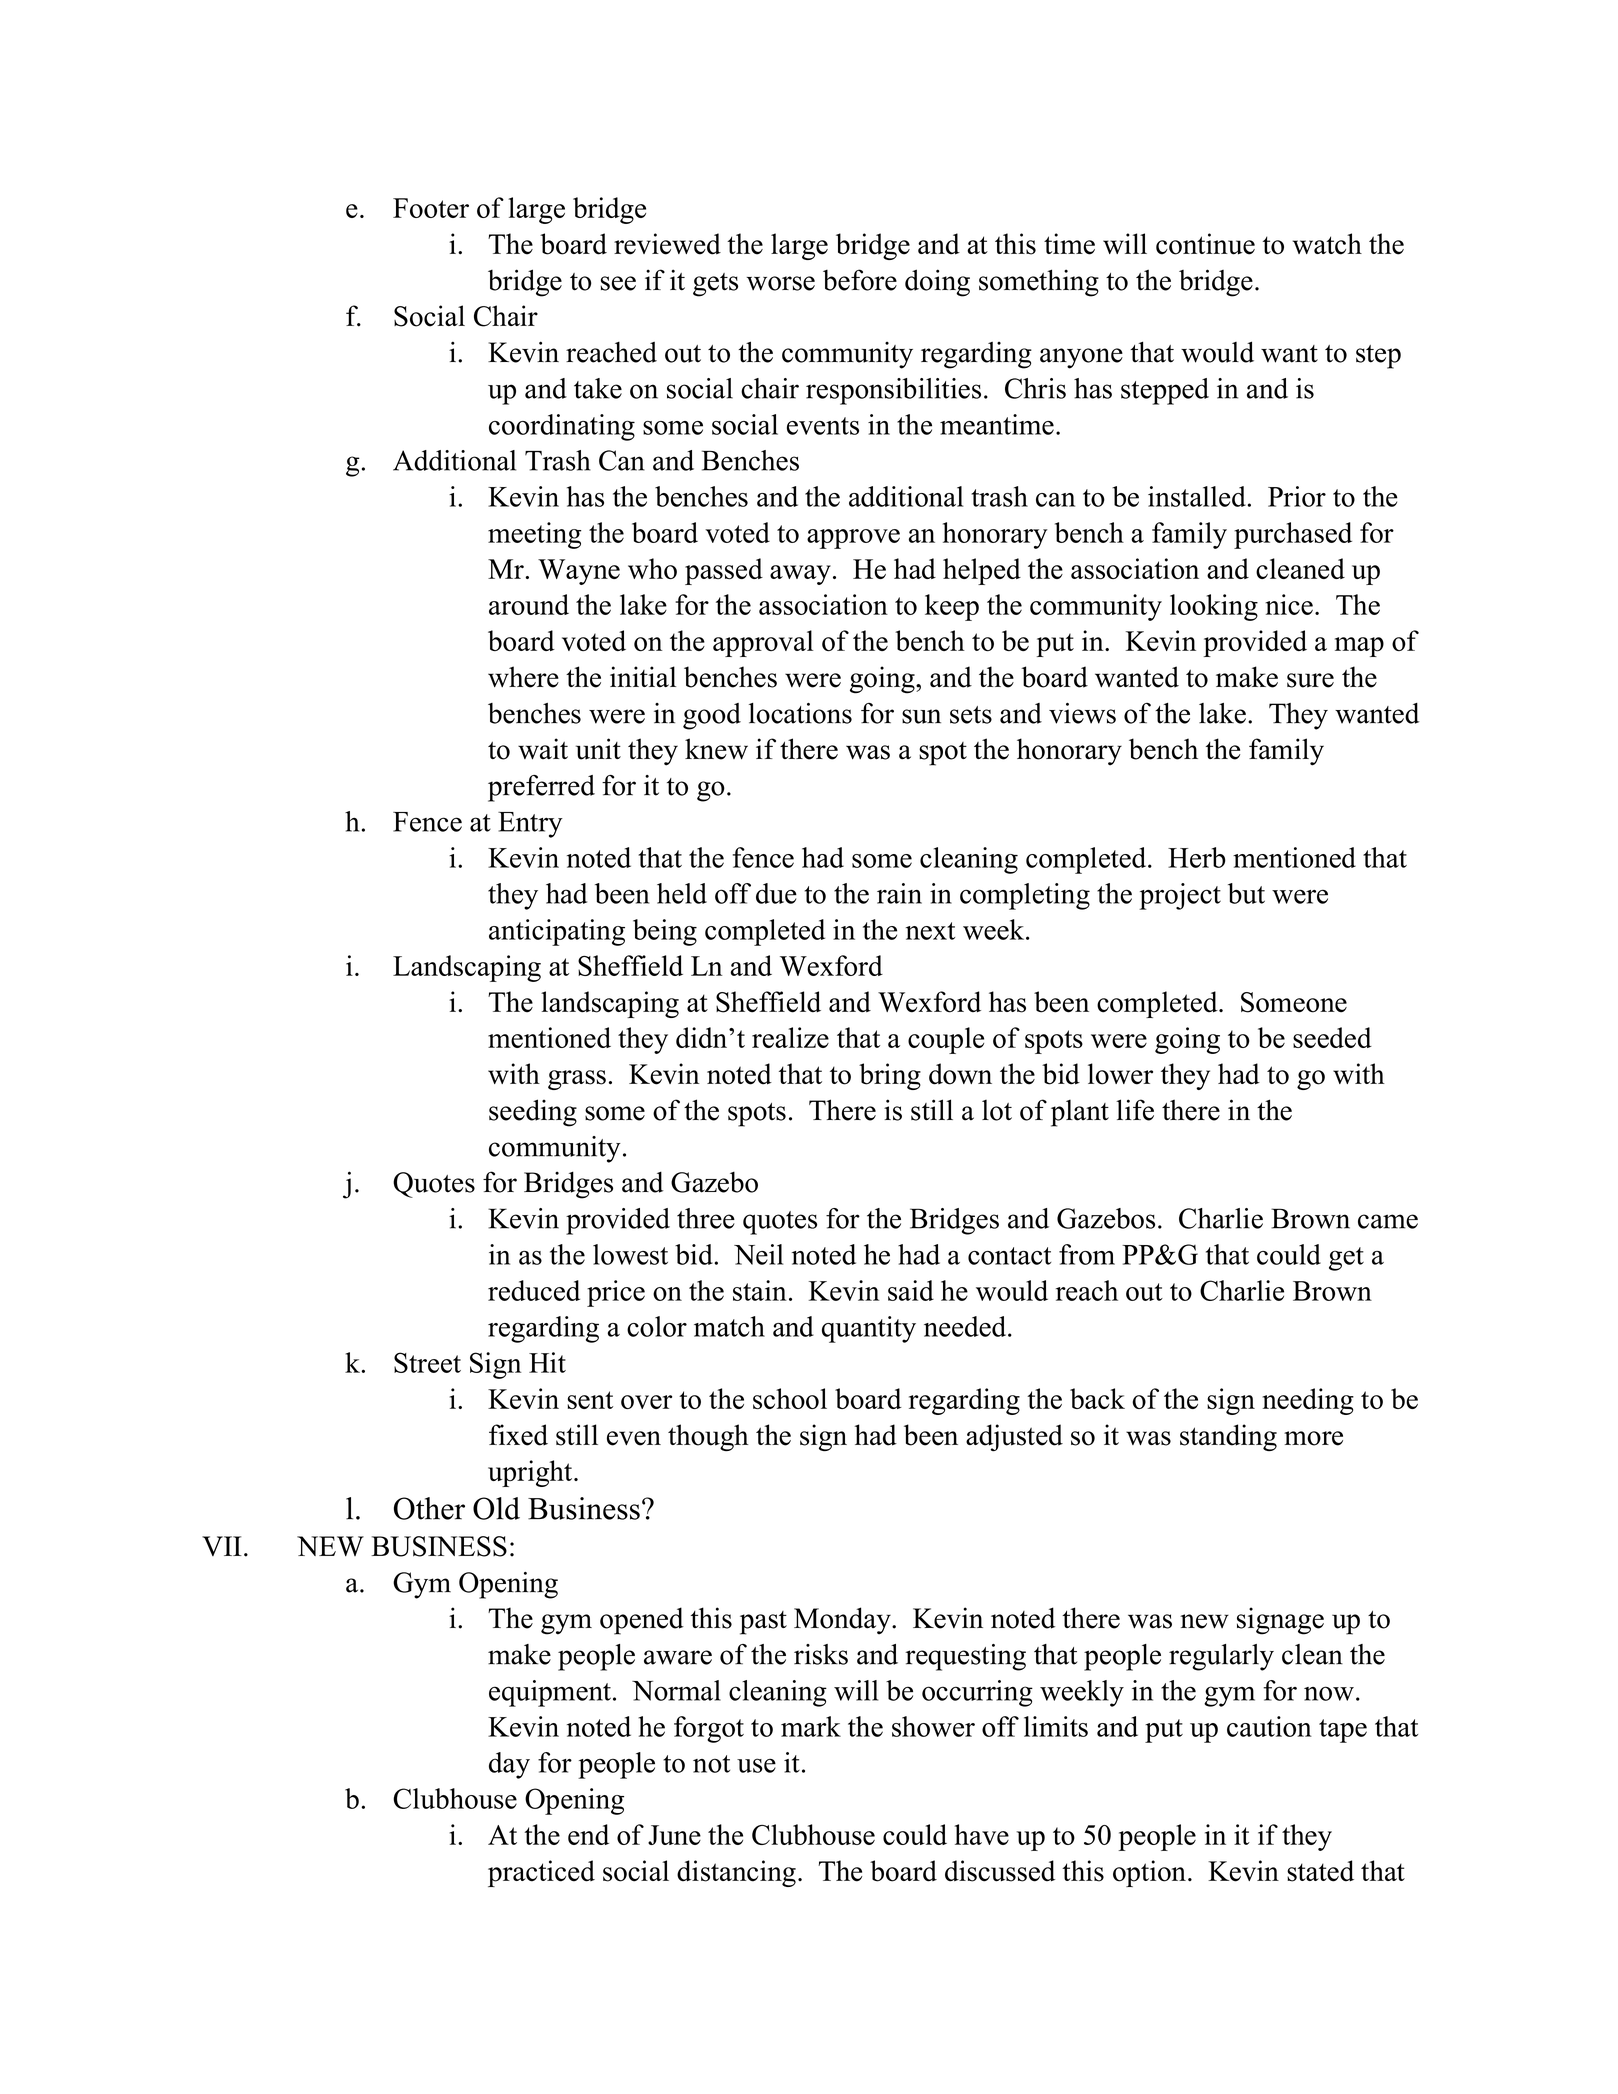  What do you see at coordinates (533, 1113) in the page?
I see `seeding` at bounding box center [533, 1113].
